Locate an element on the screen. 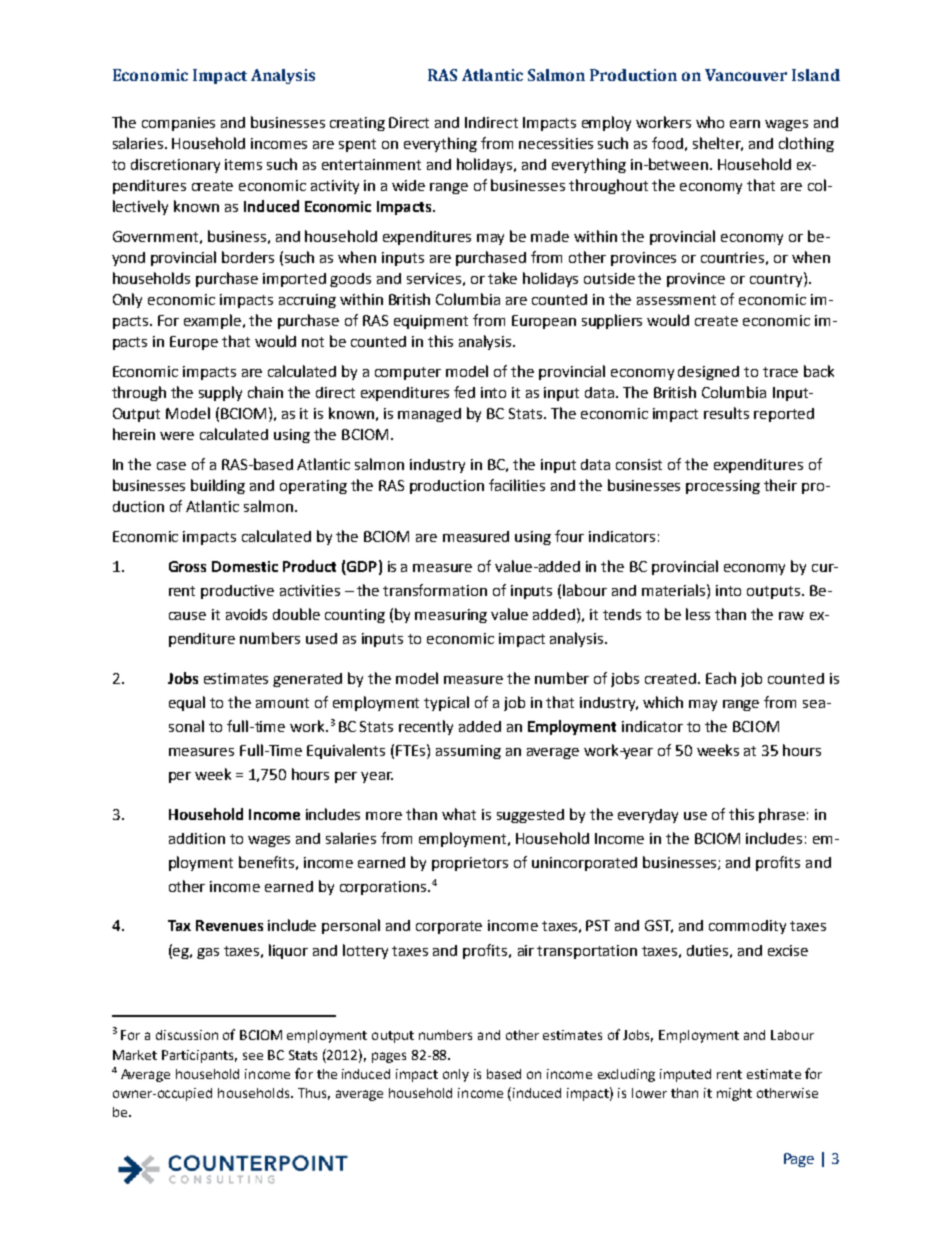 This screenshot has width=952, height=1233. companies is located at coordinates (178, 124).
